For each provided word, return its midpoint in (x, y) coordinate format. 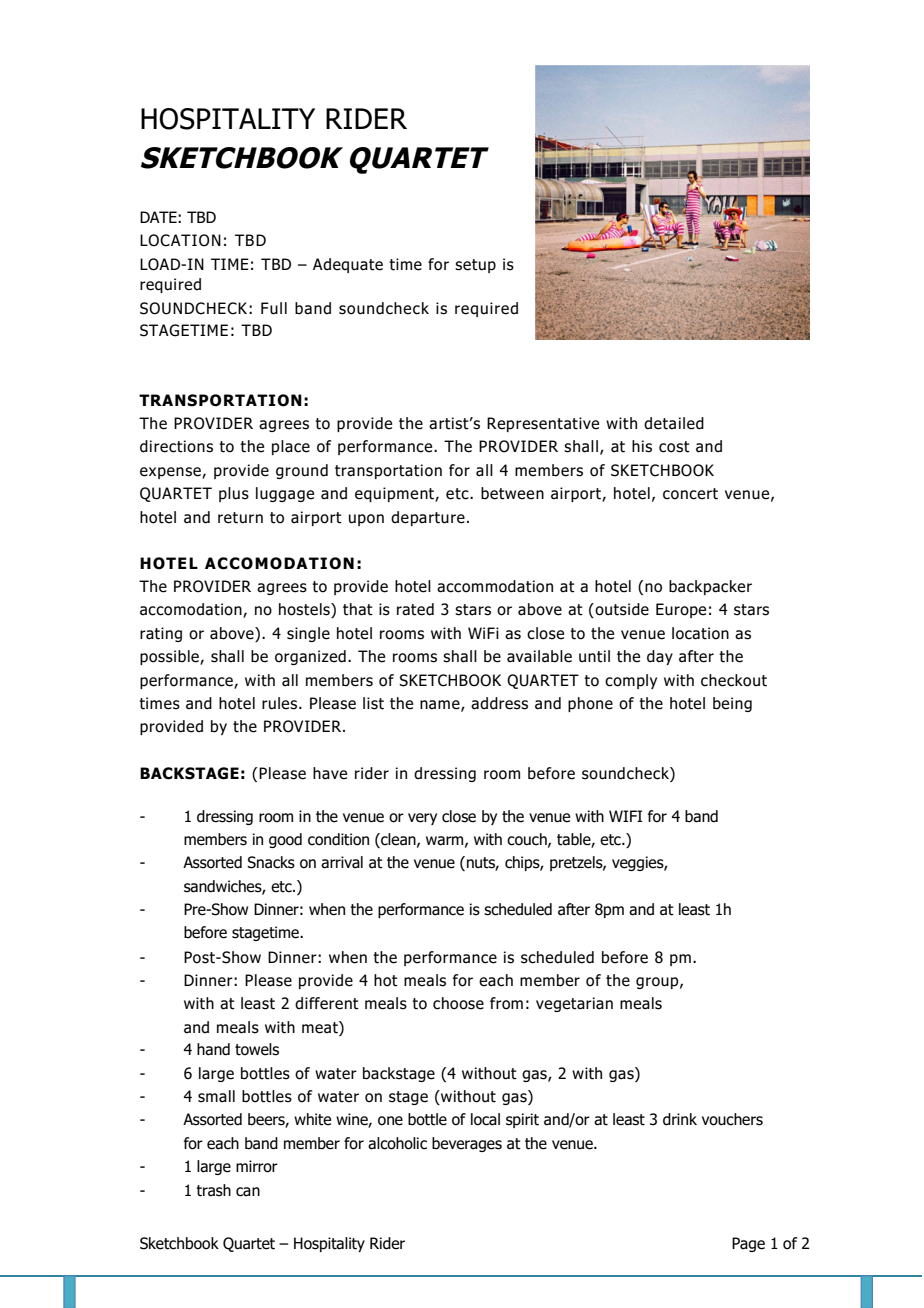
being (732, 704)
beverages (467, 1144)
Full (274, 308)
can (248, 1192)
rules (281, 703)
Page (748, 1244)
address (499, 703)
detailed (674, 423)
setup (475, 266)
